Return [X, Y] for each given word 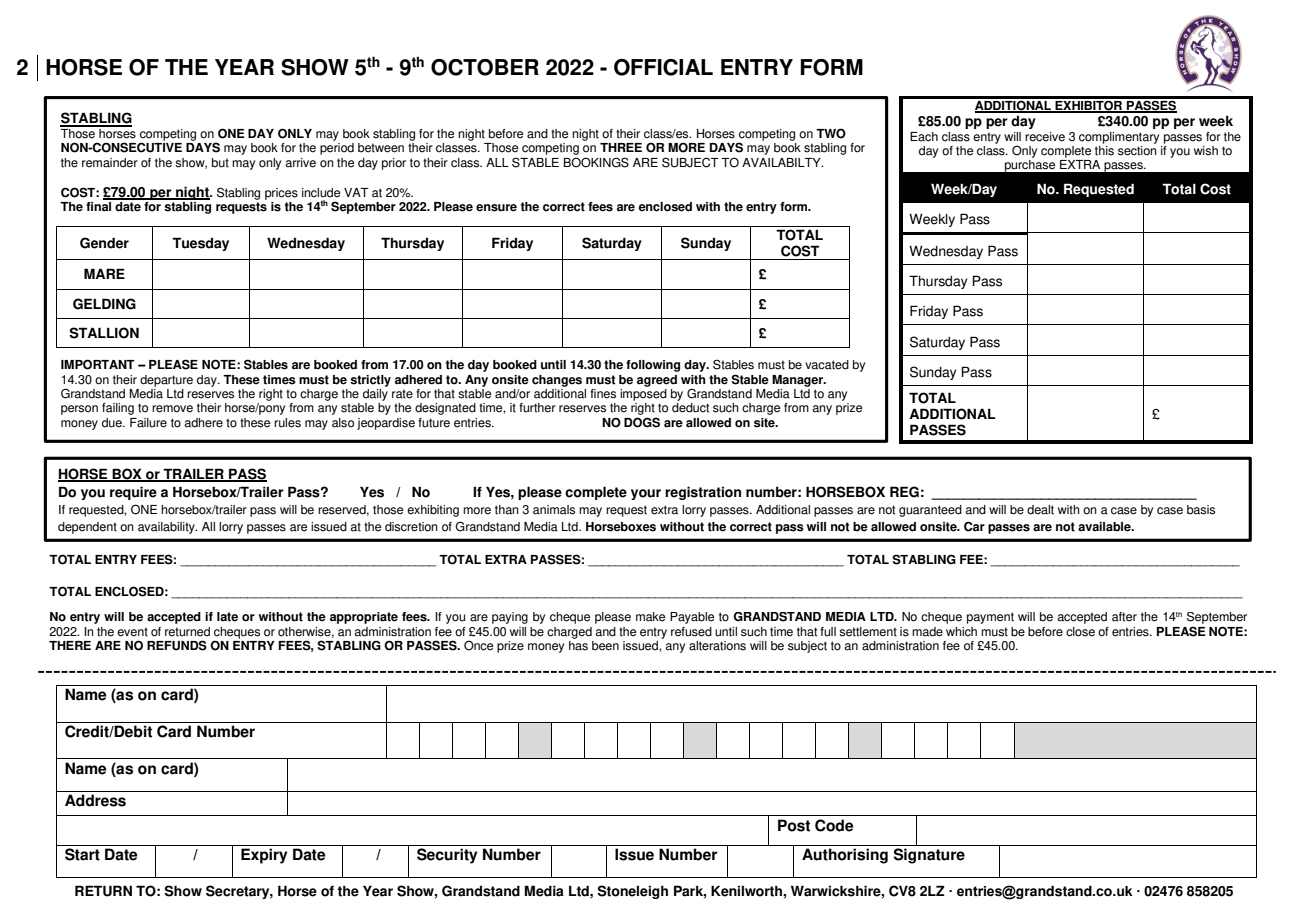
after [1124, 617]
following [653, 366]
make [650, 617]
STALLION [104, 333]
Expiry [264, 856]
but [220, 163]
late [227, 617]
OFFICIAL [663, 67]
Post [794, 825]
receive [1045, 137]
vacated [827, 365]
